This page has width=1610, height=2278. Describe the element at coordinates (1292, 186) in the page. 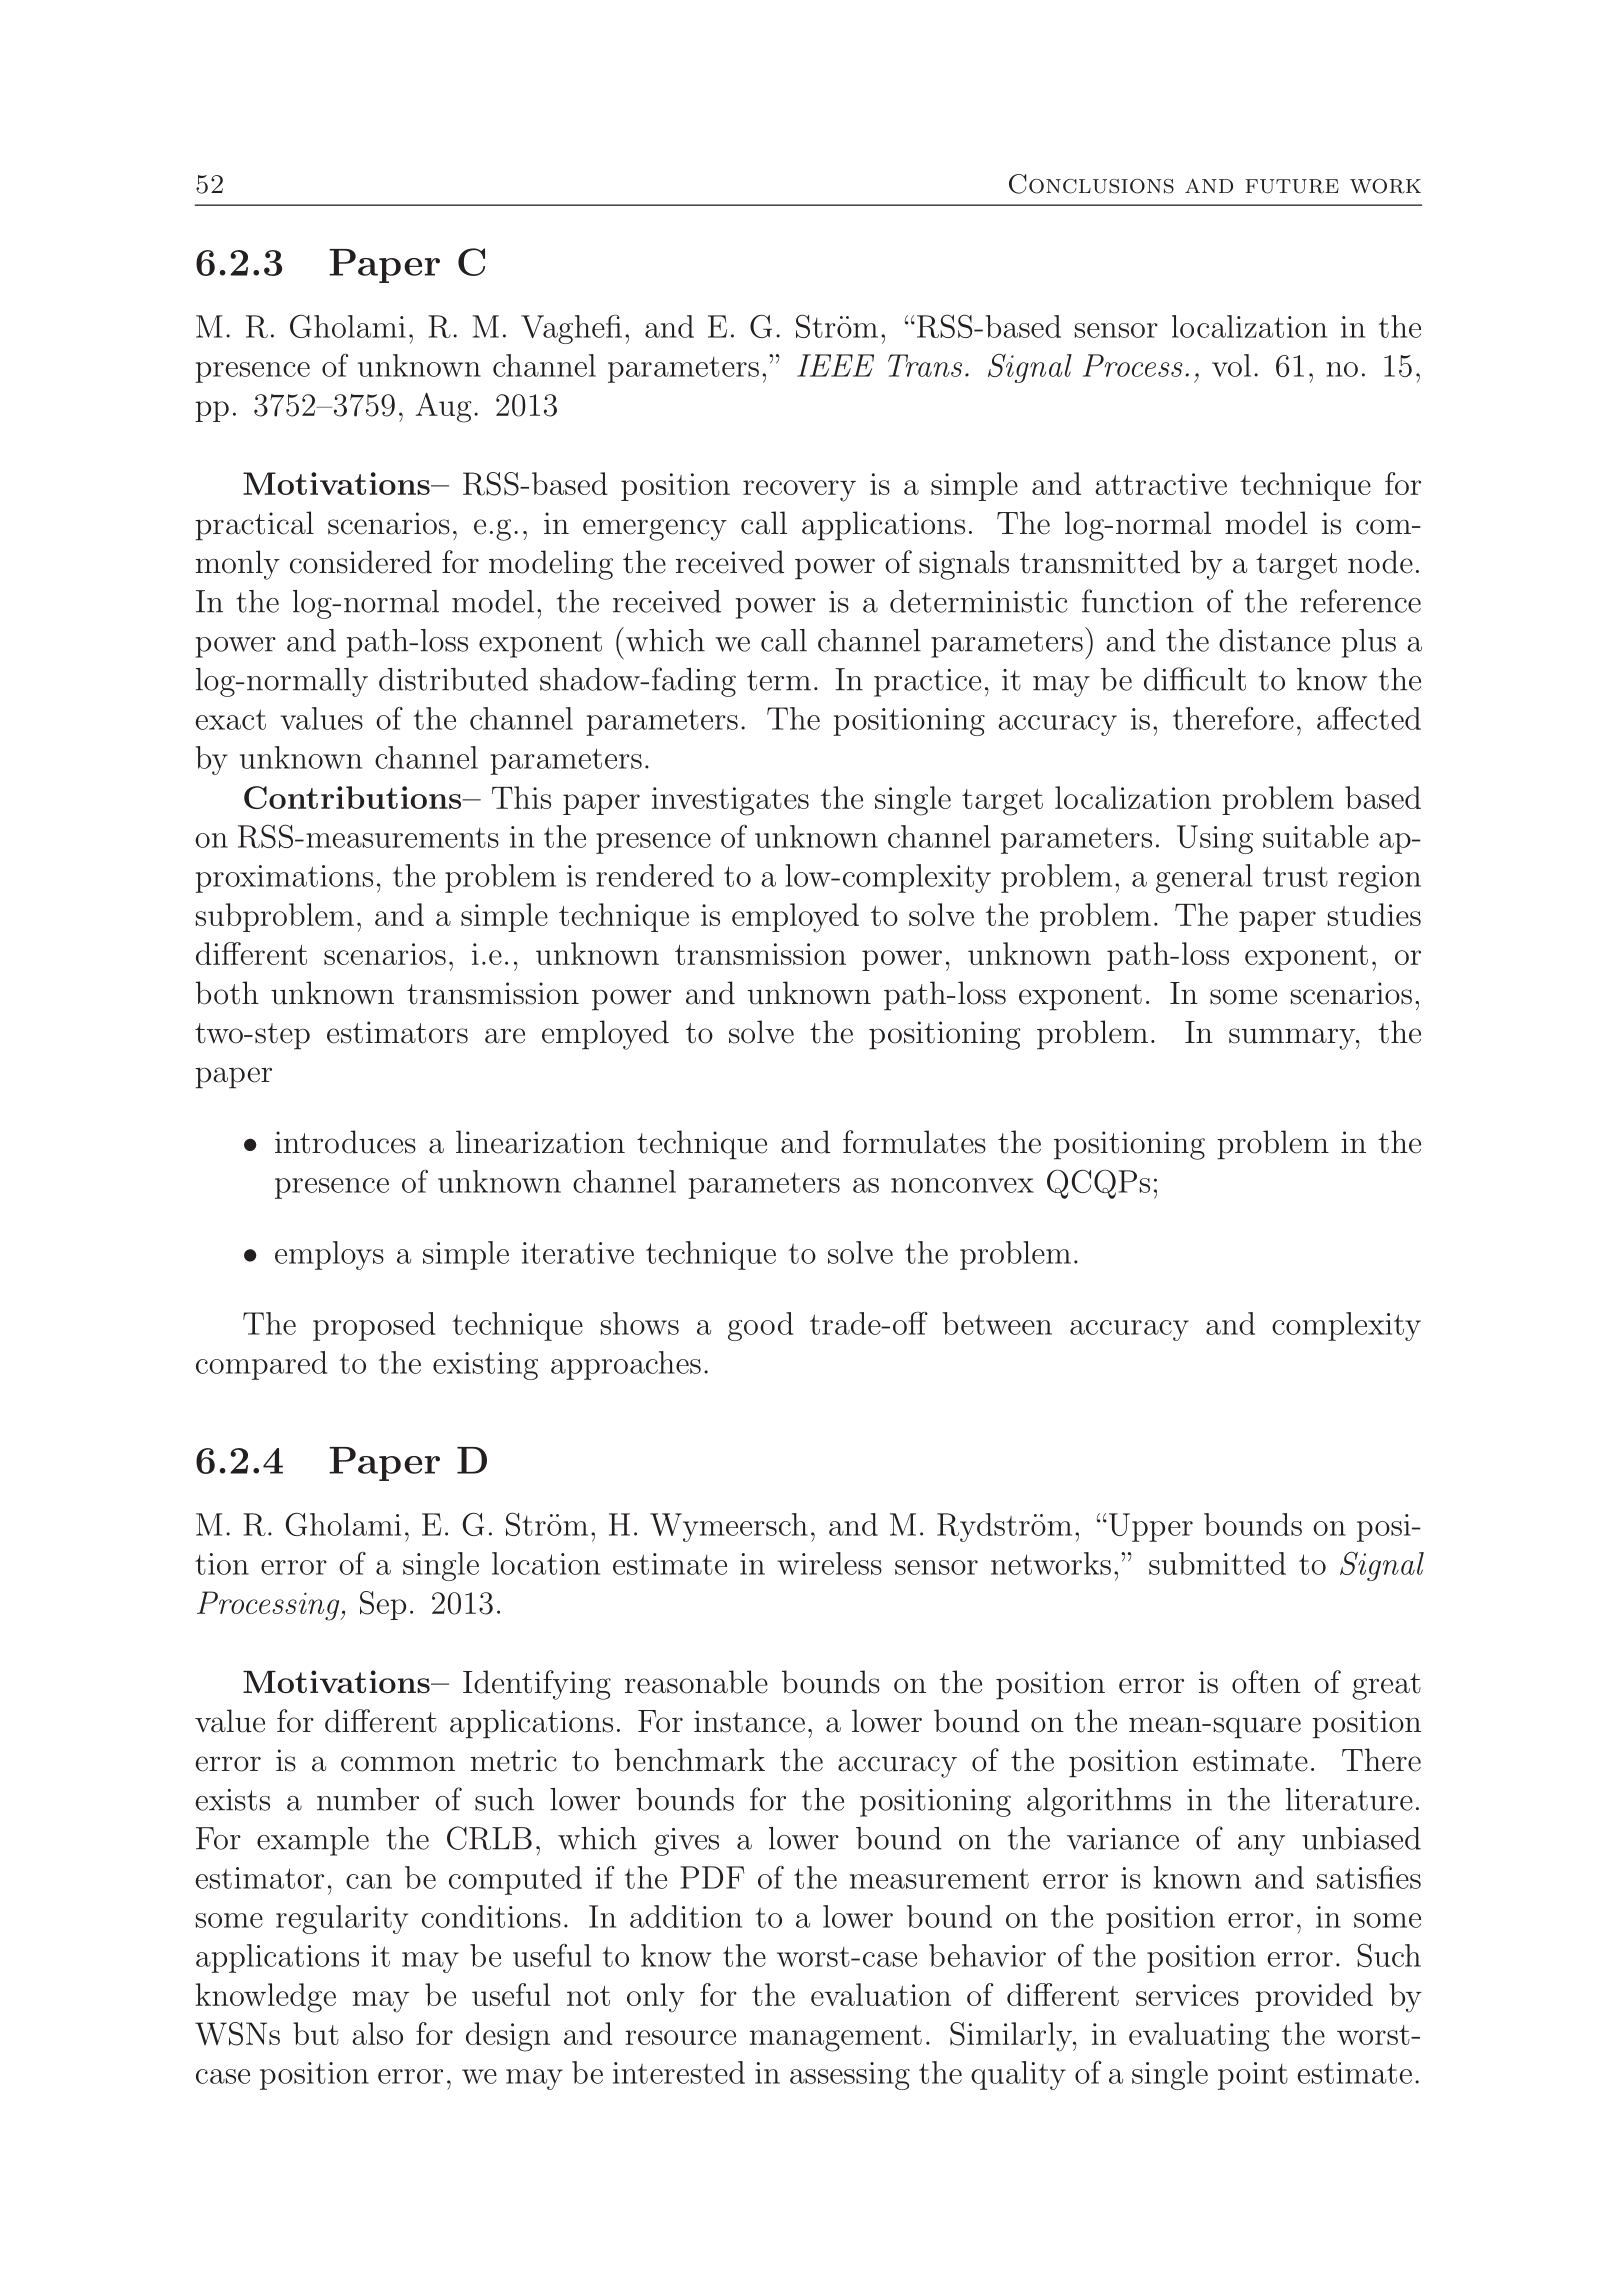

I see `future` at that location.
